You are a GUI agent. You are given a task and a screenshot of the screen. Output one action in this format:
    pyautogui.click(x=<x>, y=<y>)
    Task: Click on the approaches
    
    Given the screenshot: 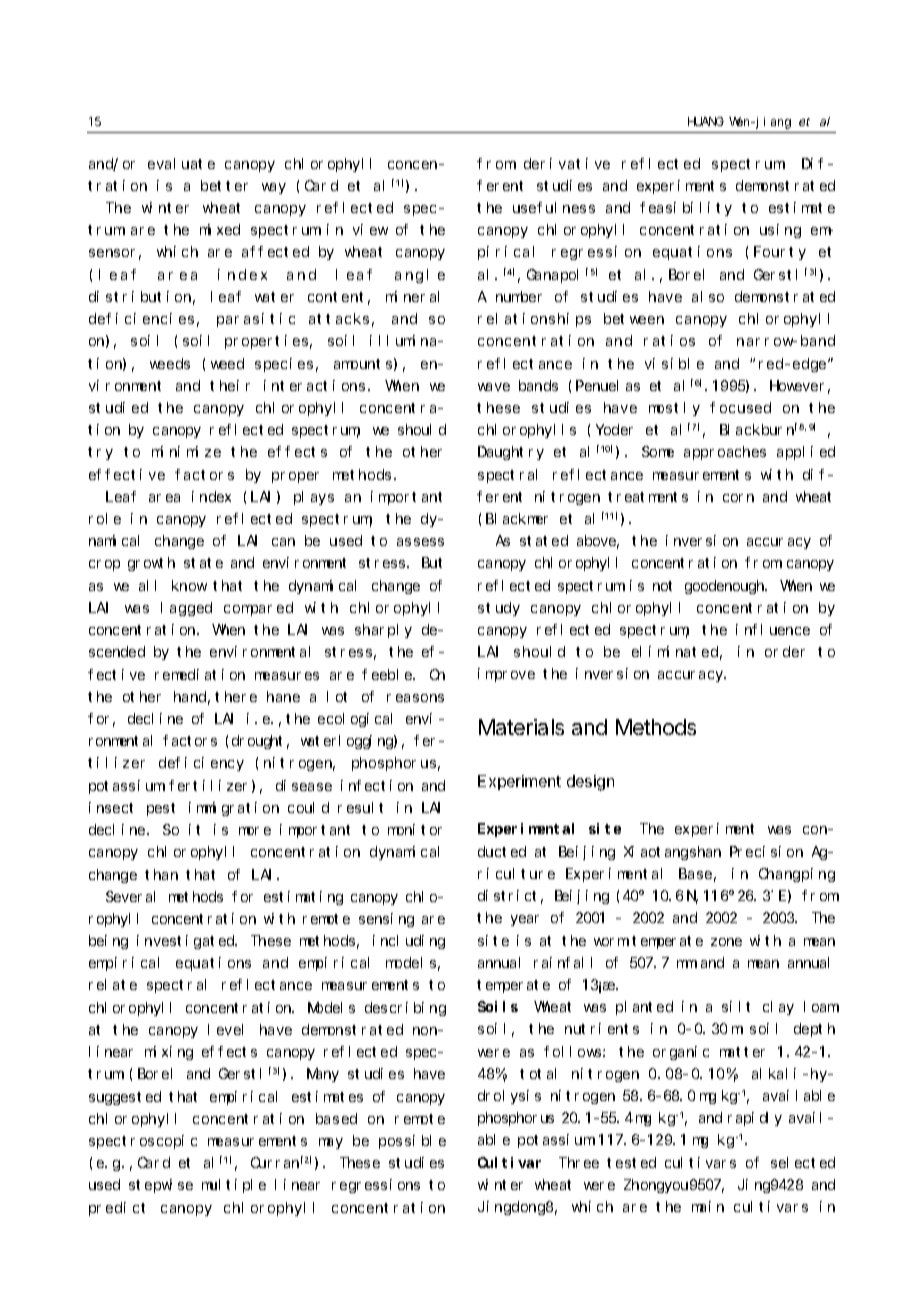 What is the action you would take?
    pyautogui.click(x=725, y=453)
